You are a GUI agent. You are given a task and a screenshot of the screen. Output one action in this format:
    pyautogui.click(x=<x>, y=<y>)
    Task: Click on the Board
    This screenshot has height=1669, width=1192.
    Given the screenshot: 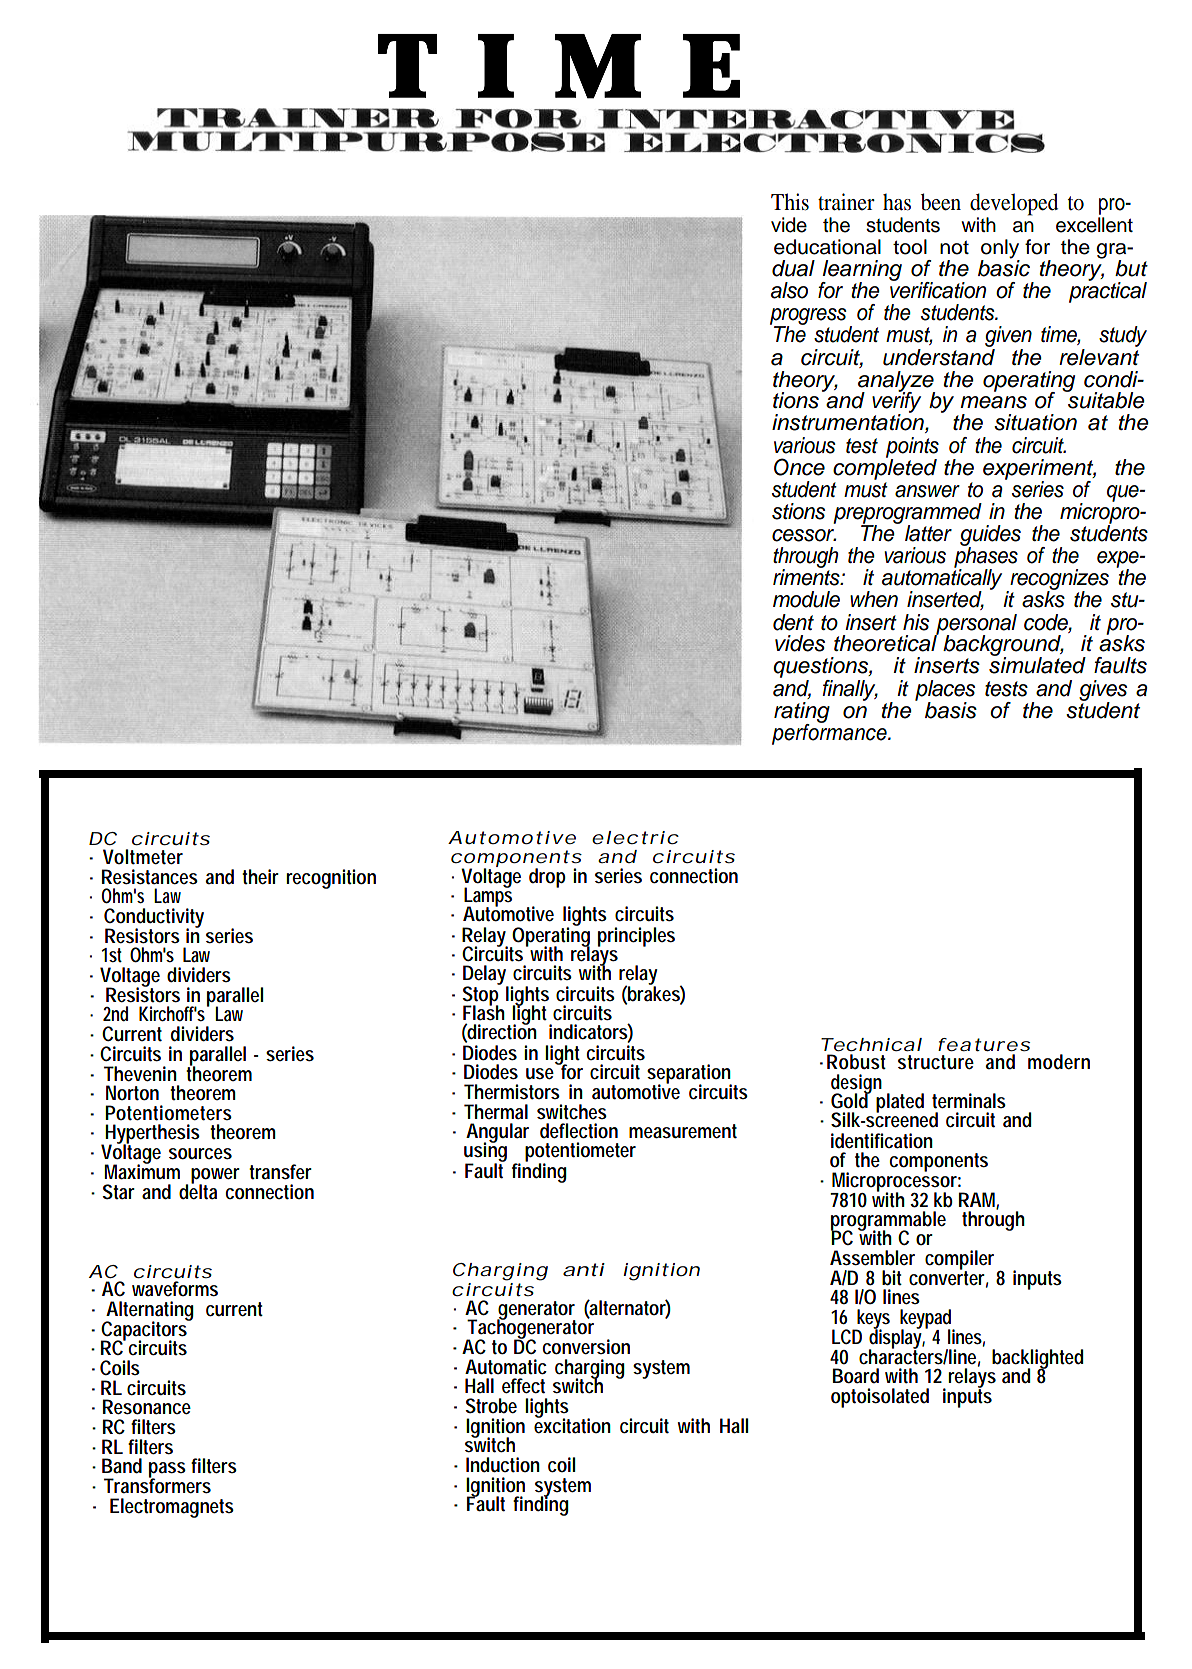 What is the action you would take?
    pyautogui.click(x=856, y=1376)
